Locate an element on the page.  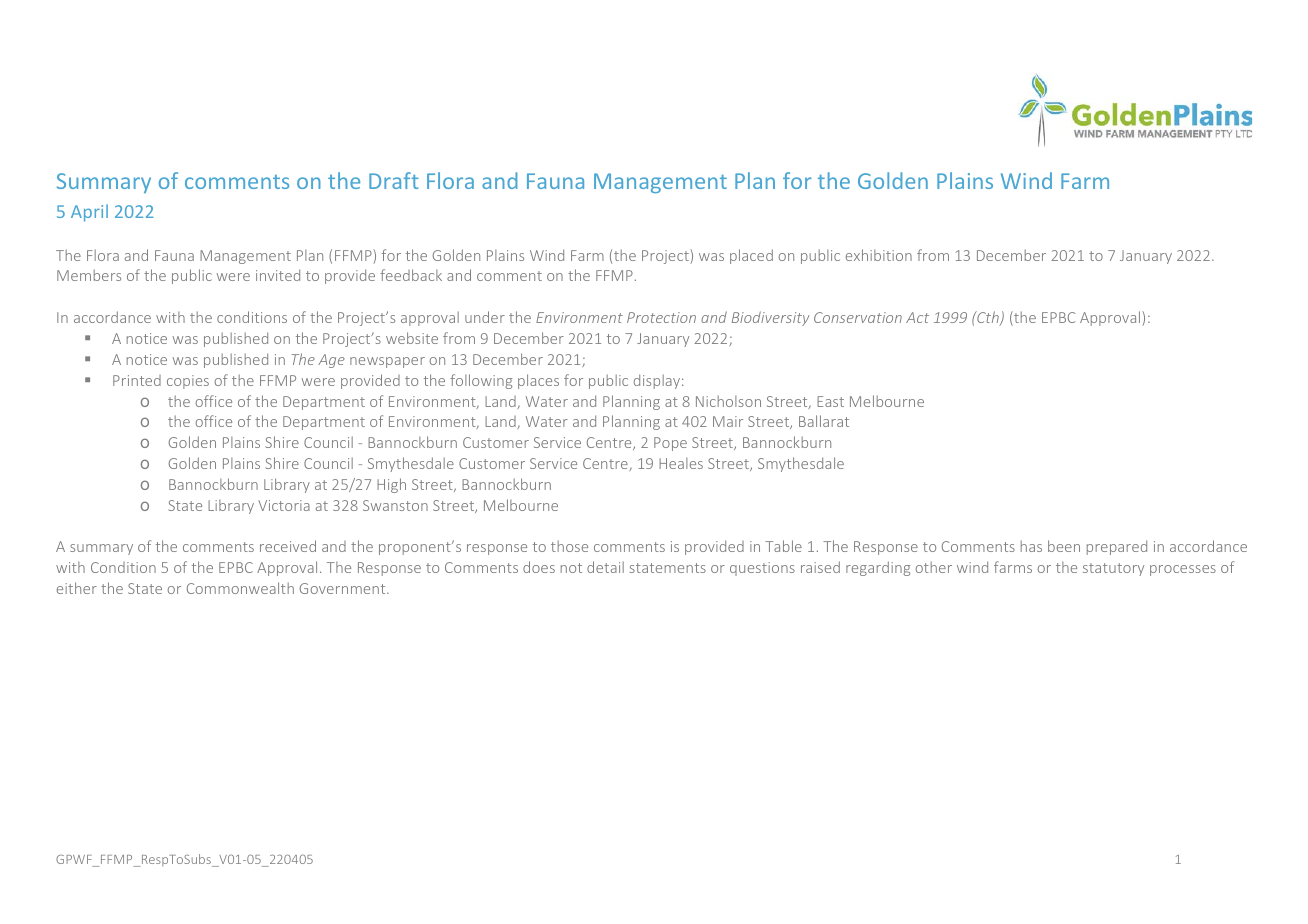
April is located at coordinates (89, 213).
